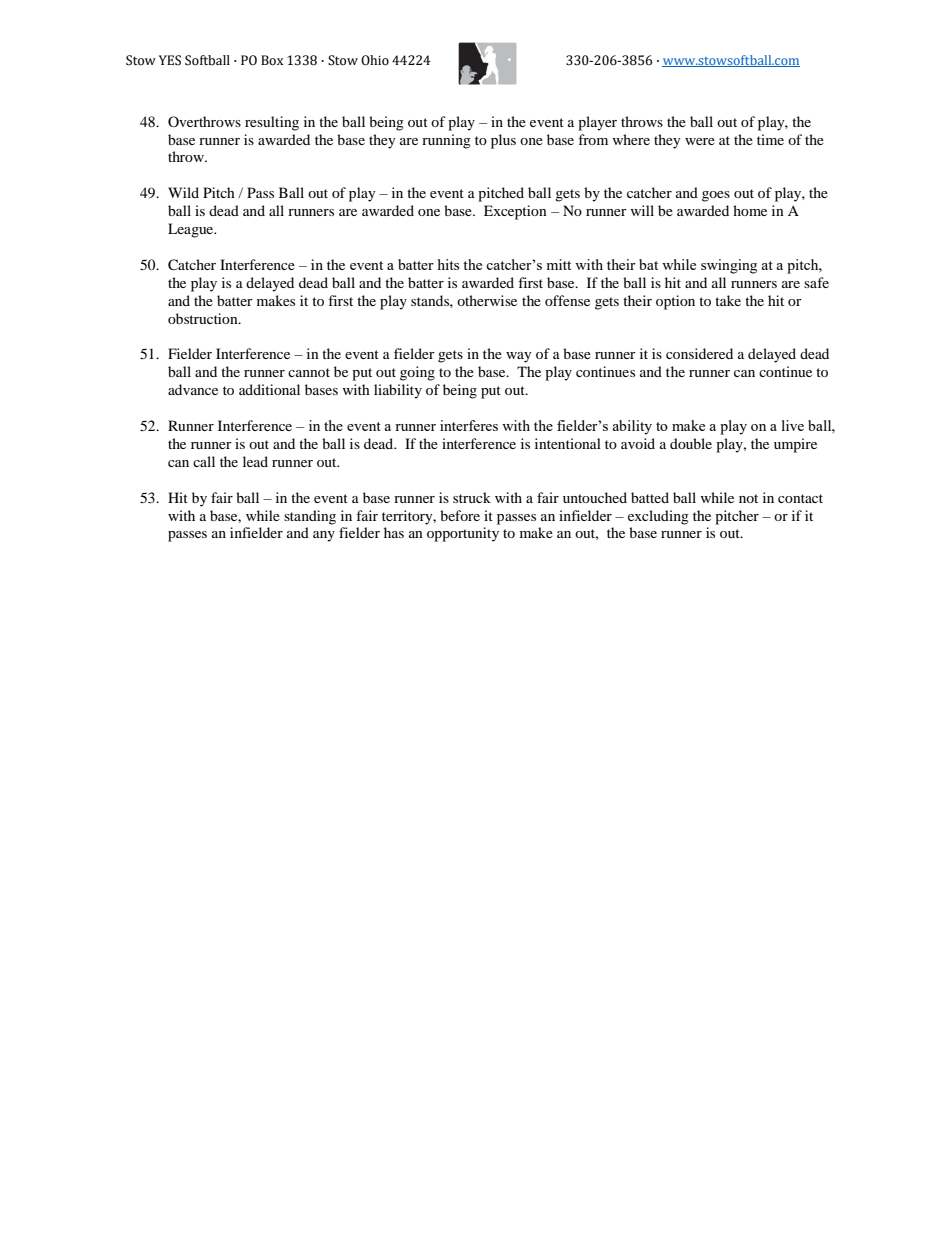 Image resolution: width=952 pixels, height=1233 pixels. Describe the element at coordinates (448, 264) in the image. I see `hits` at that location.
